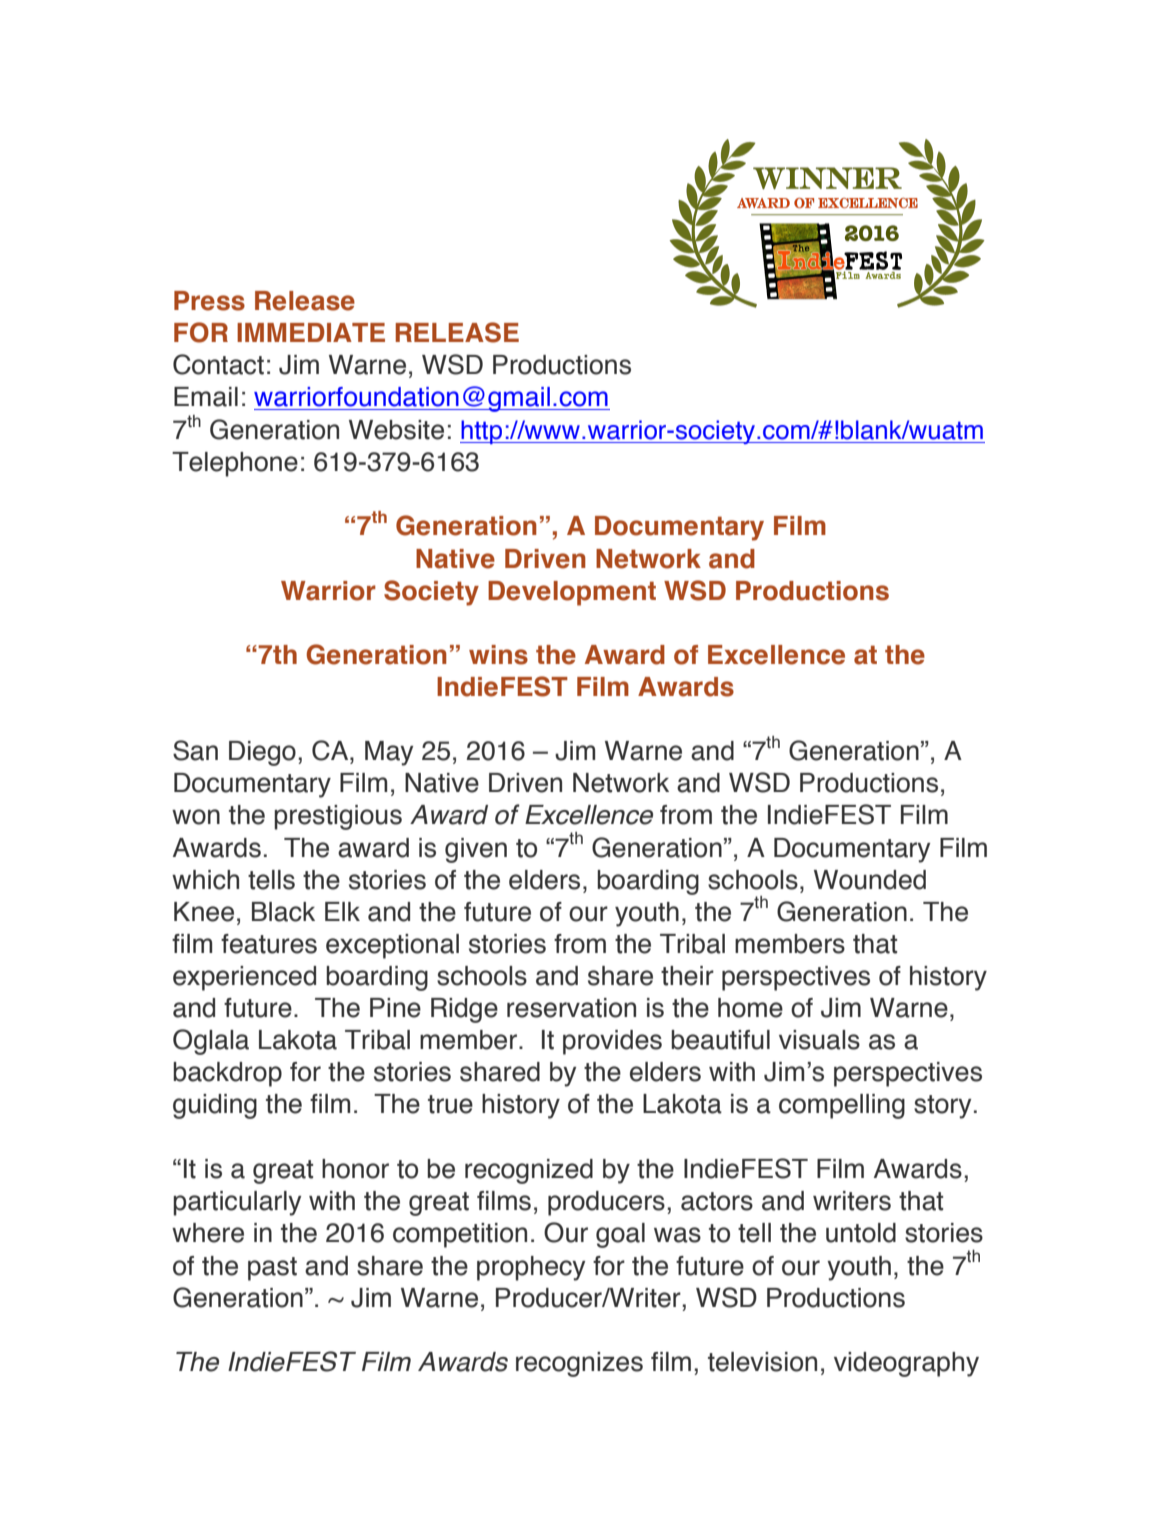 The image size is (1170, 1514). I want to click on visuals, so click(819, 1040).
